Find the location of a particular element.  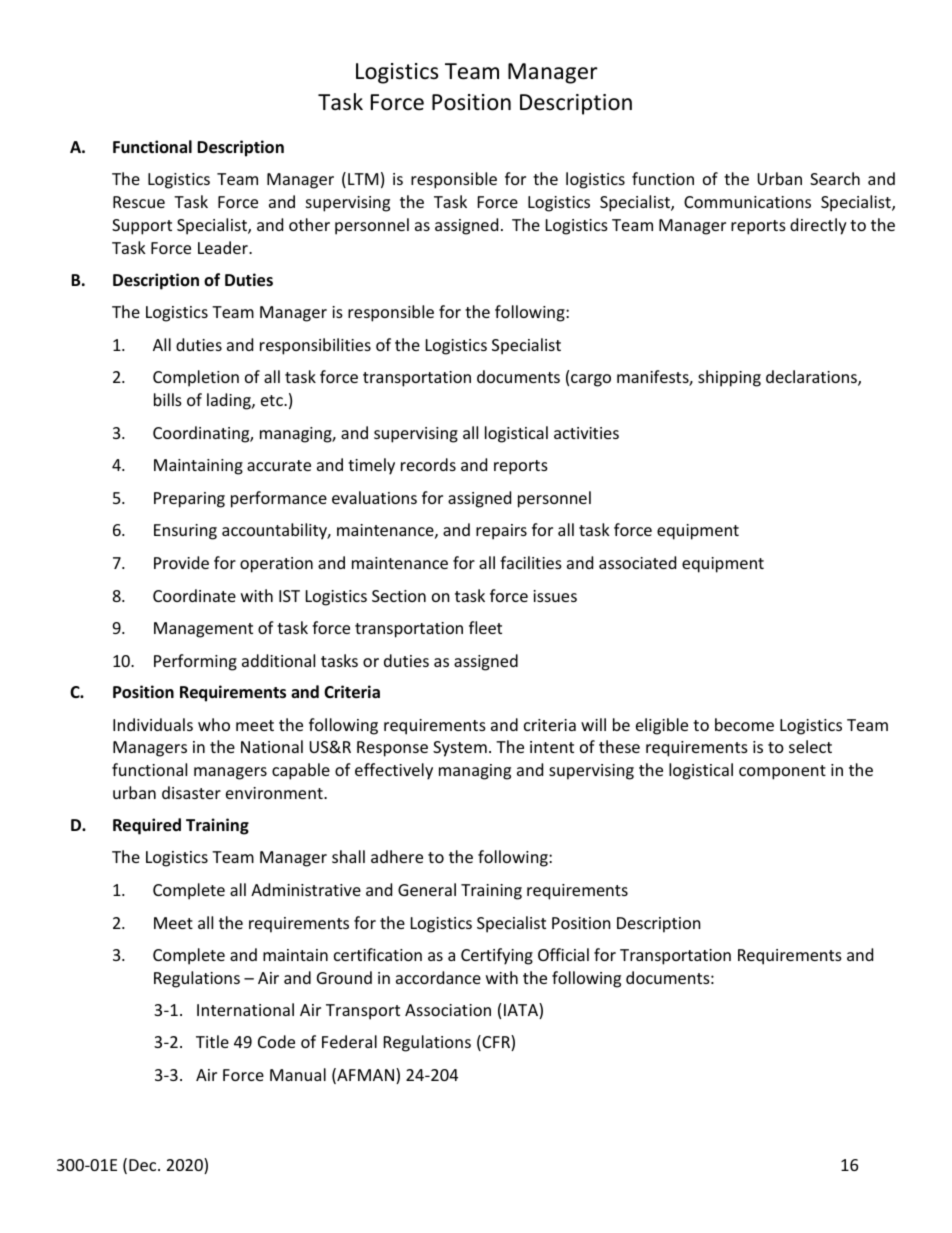

Official is located at coordinates (563, 954).
